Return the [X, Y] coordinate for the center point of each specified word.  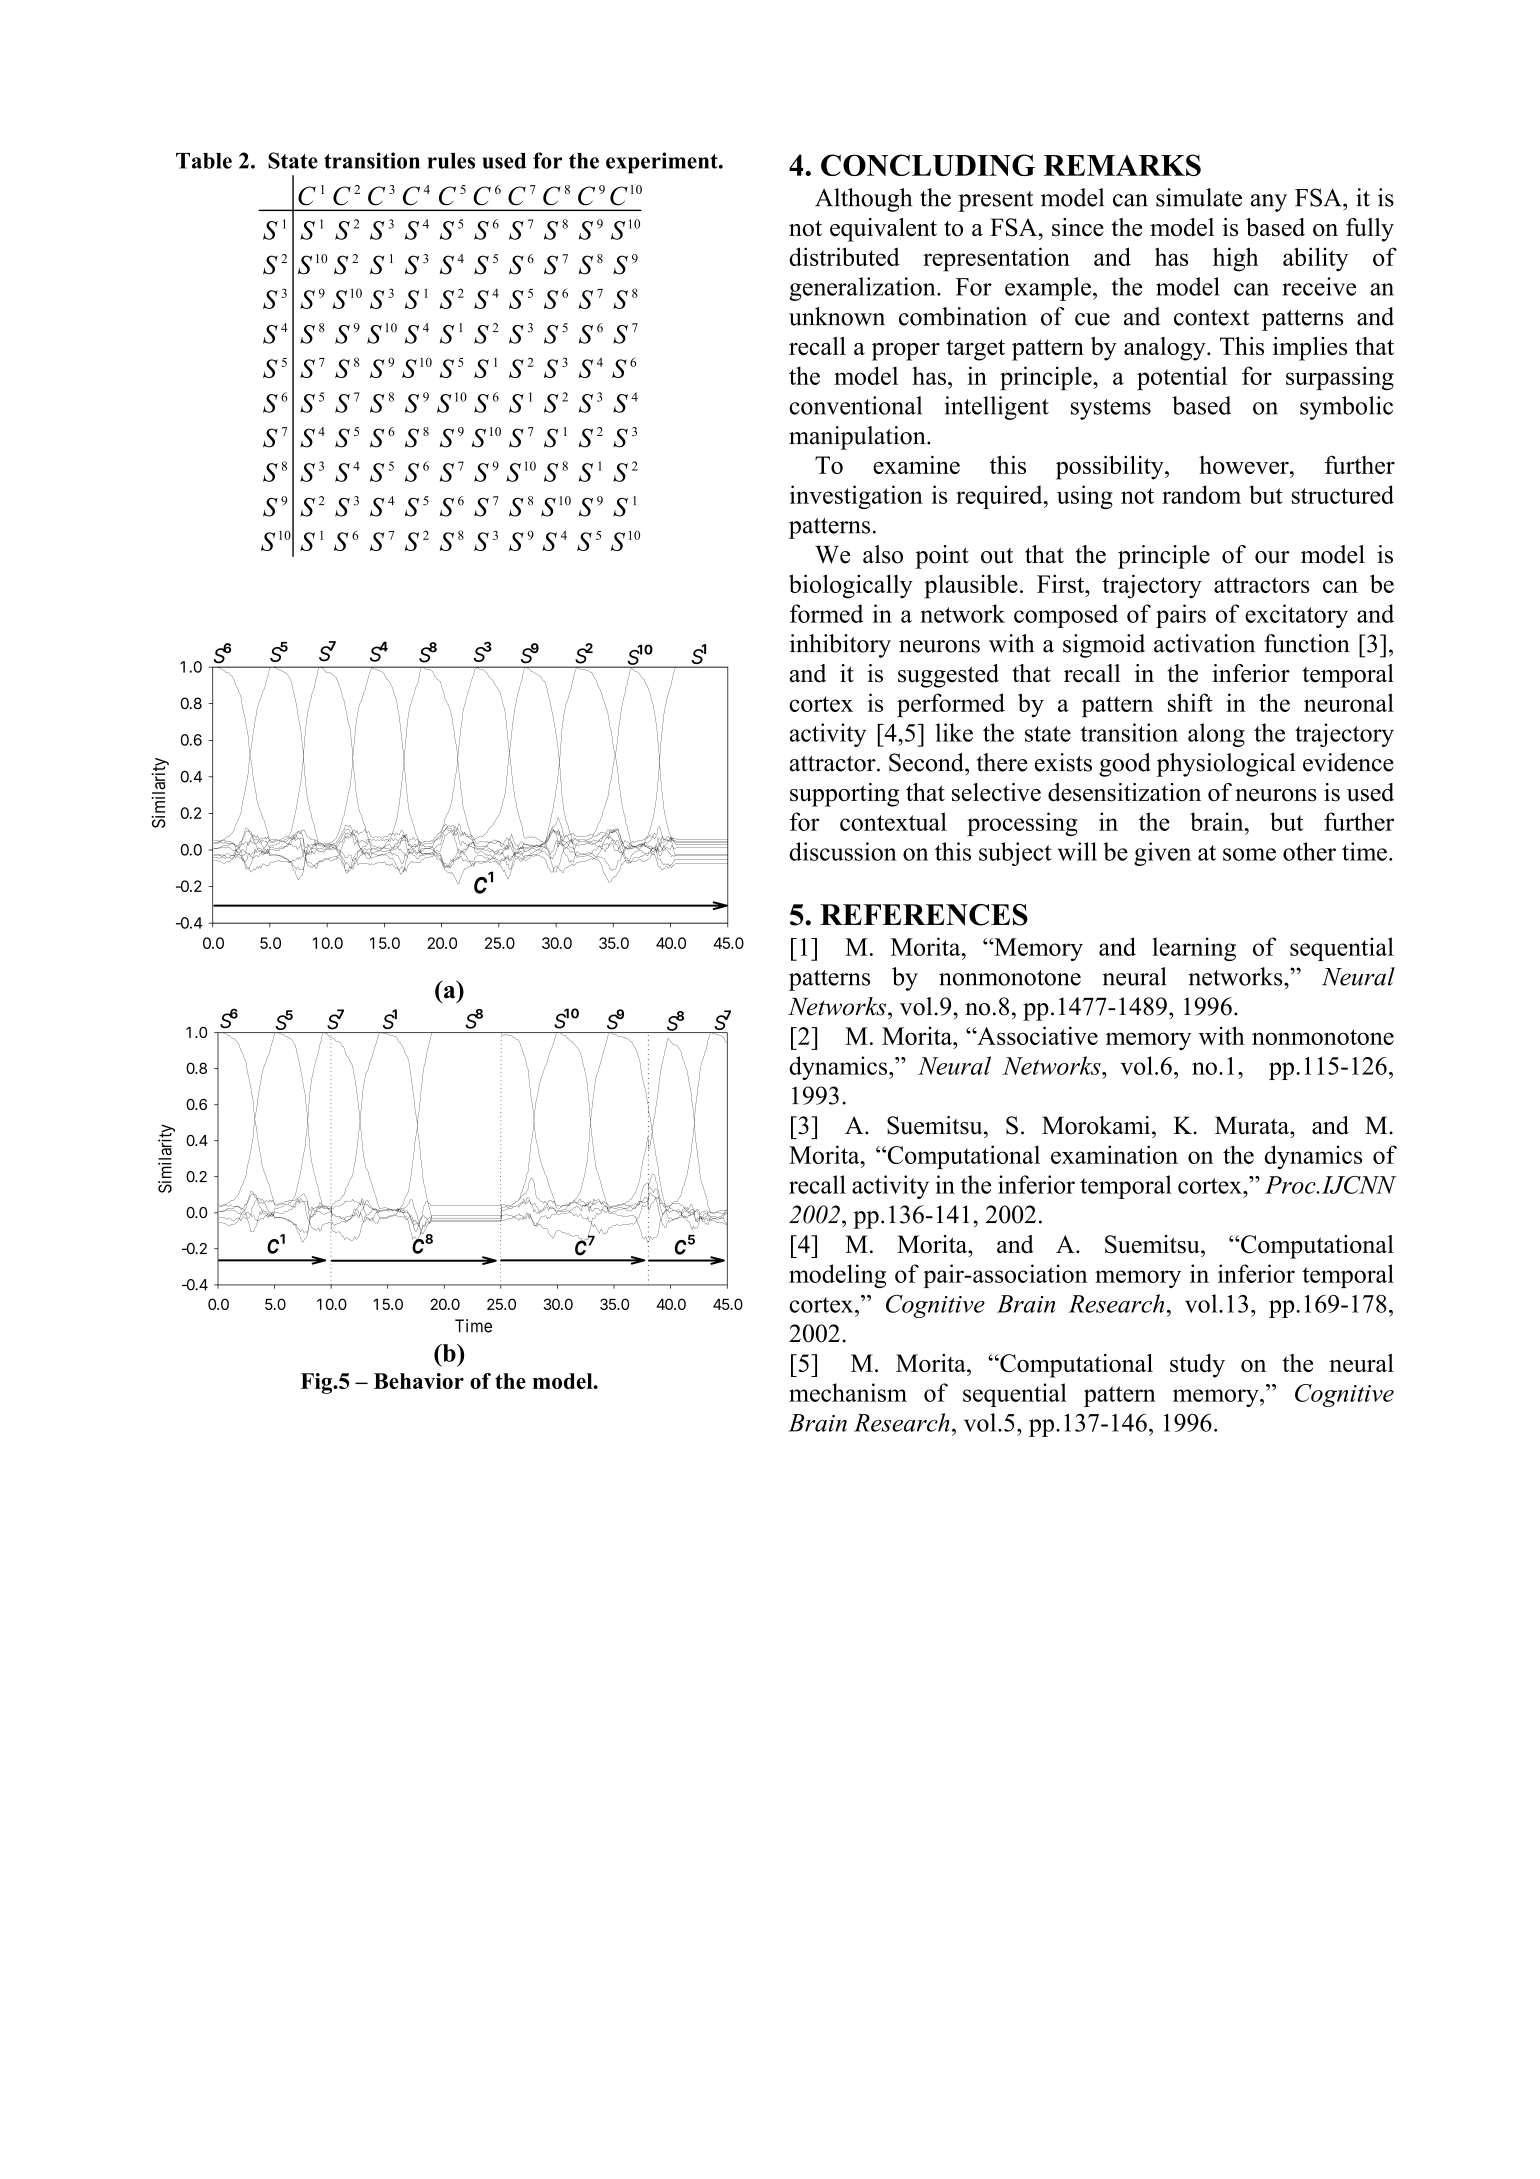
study [1197, 1366]
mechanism [848, 1392]
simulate [1199, 197]
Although [863, 200]
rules [451, 161]
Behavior [419, 1381]
